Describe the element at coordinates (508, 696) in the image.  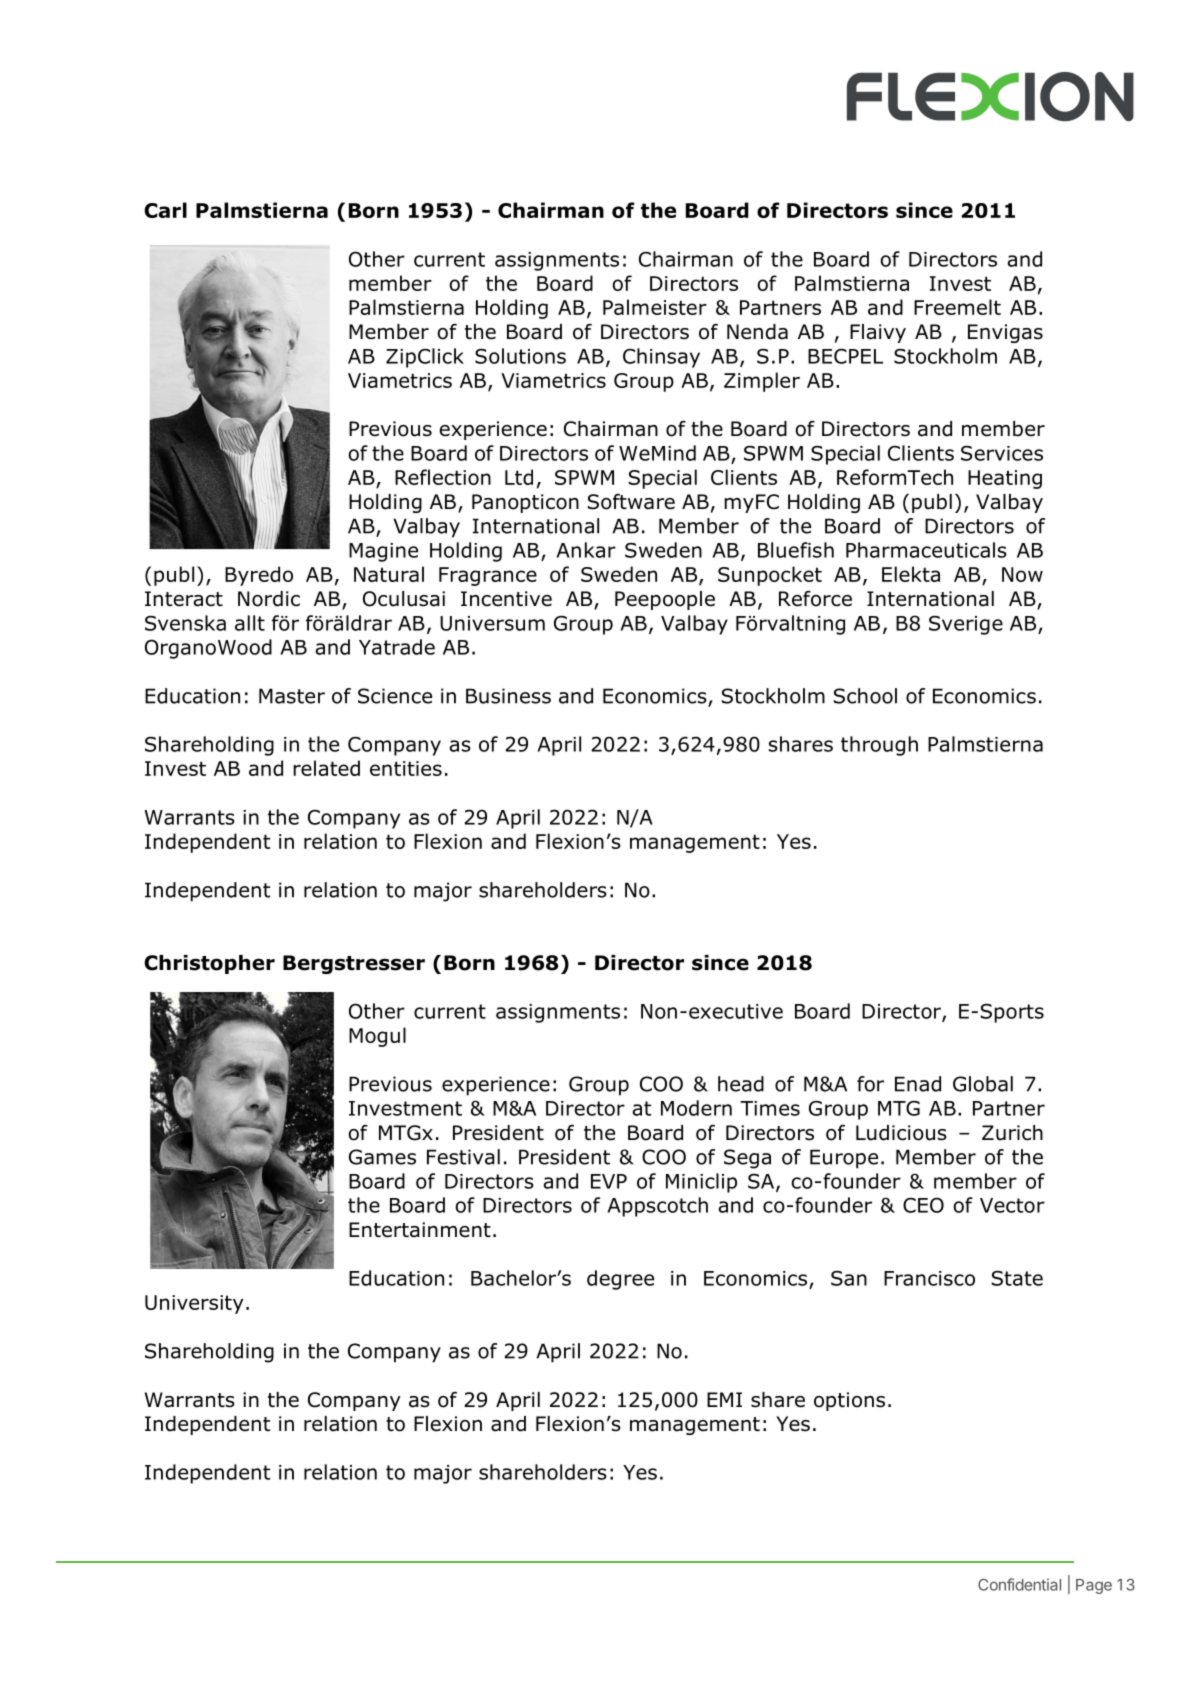
I see `Business` at that location.
